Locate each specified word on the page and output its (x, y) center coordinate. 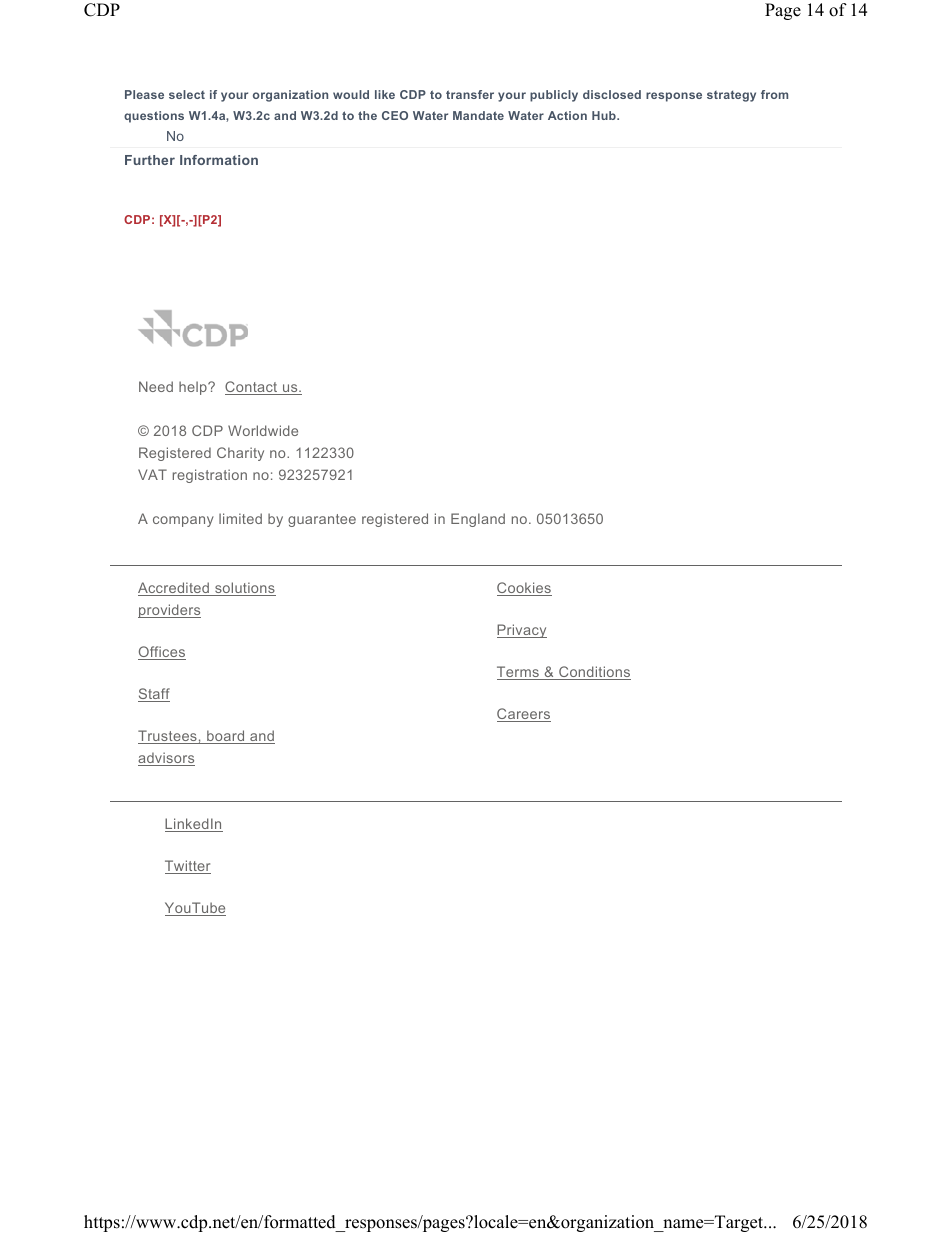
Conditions (594, 673)
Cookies (524, 589)
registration (210, 476)
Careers (524, 715)
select (187, 94)
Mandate (478, 115)
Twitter (188, 867)
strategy (731, 96)
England (478, 520)
